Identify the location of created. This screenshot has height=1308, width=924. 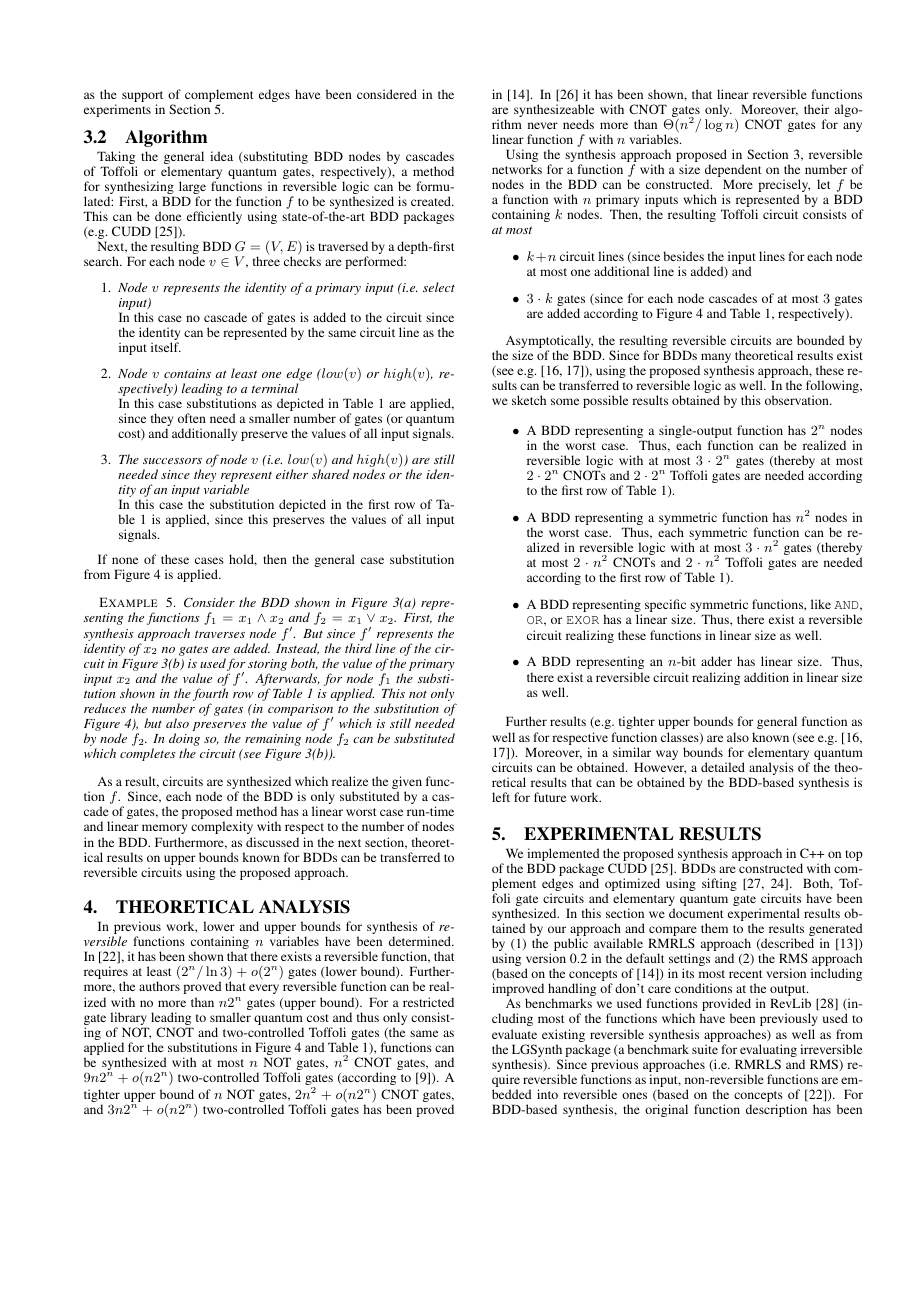
(432, 201).
